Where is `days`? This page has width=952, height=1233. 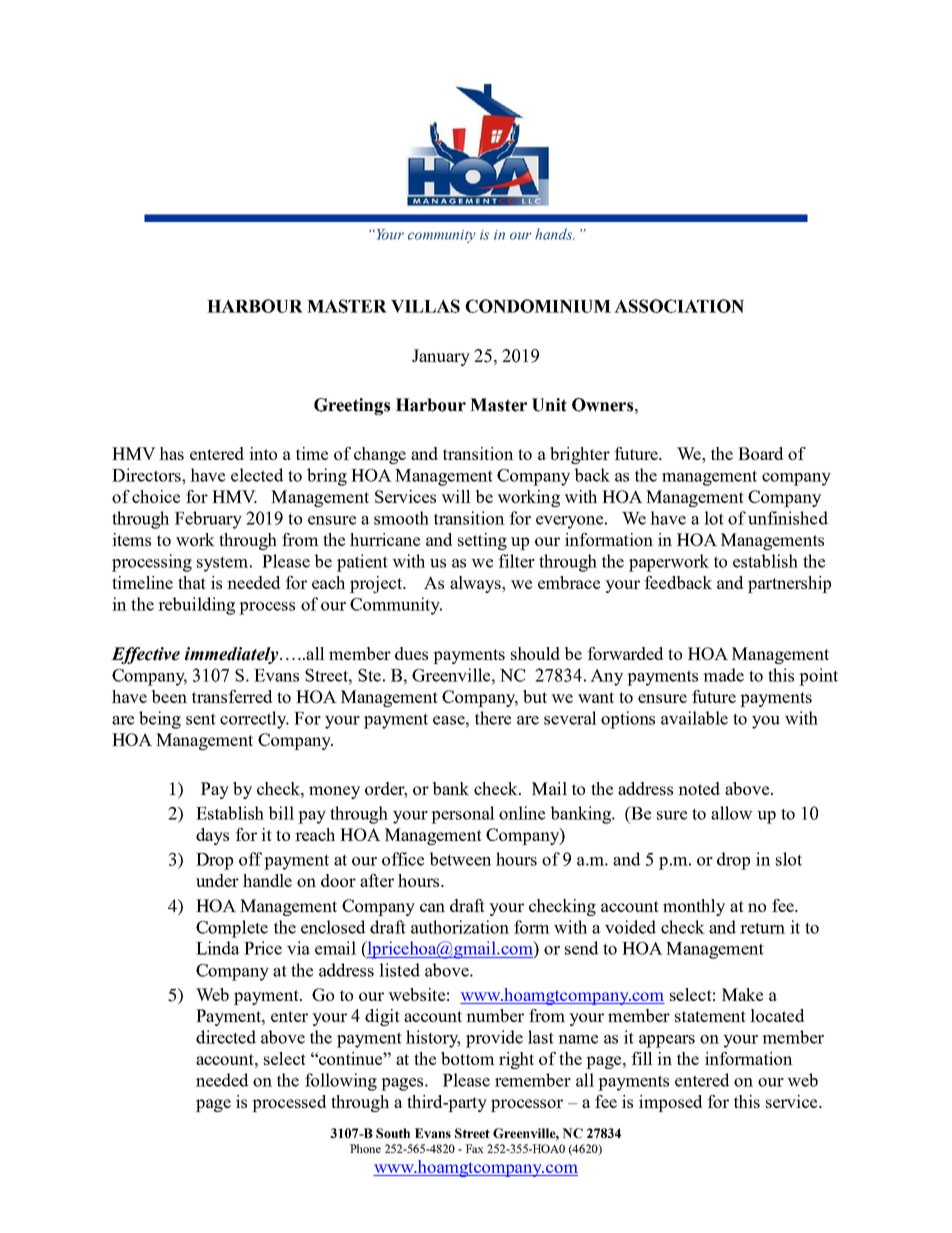 days is located at coordinates (212, 836).
